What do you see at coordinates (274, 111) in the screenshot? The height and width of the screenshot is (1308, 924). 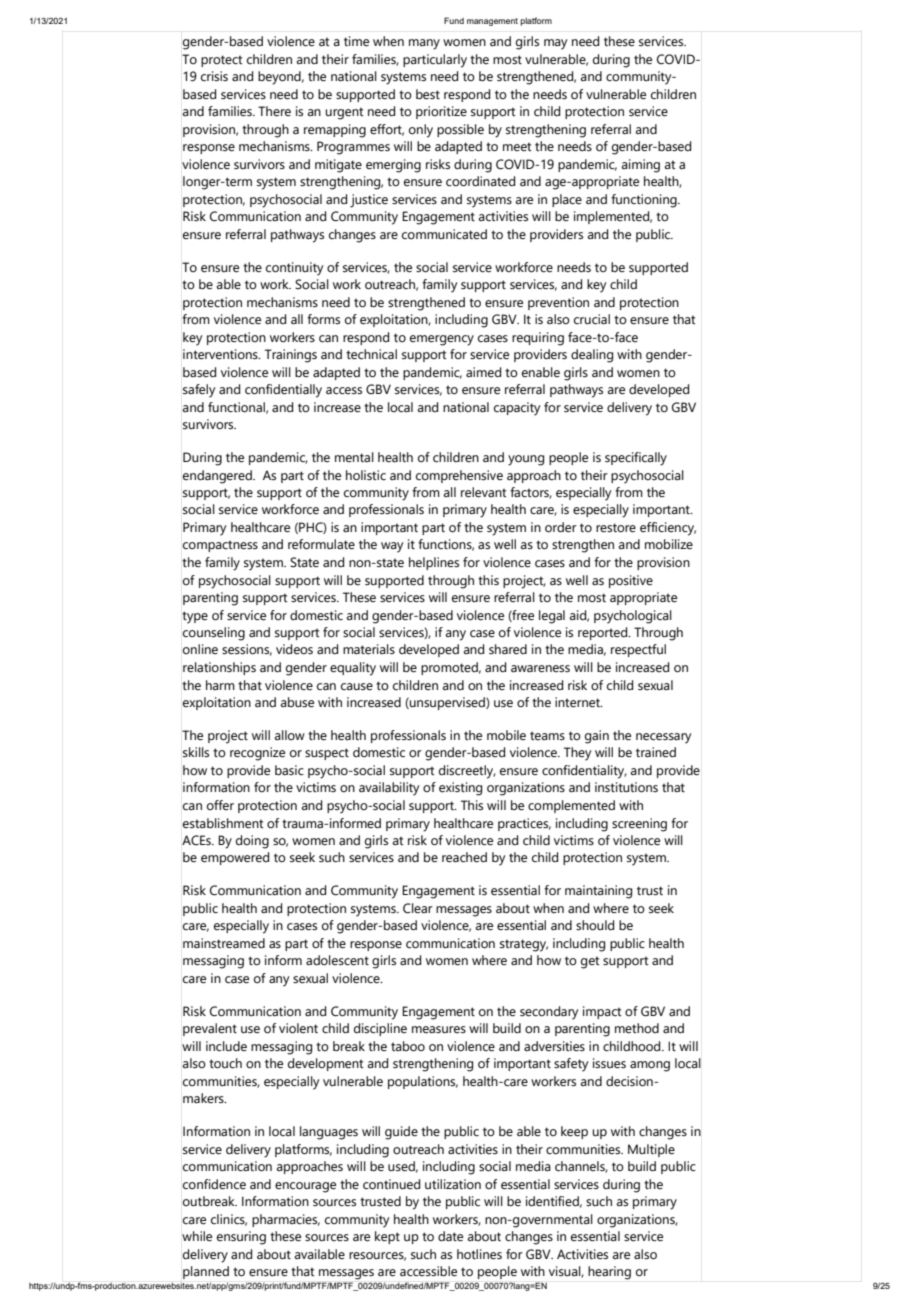 I see `There` at bounding box center [274, 111].
